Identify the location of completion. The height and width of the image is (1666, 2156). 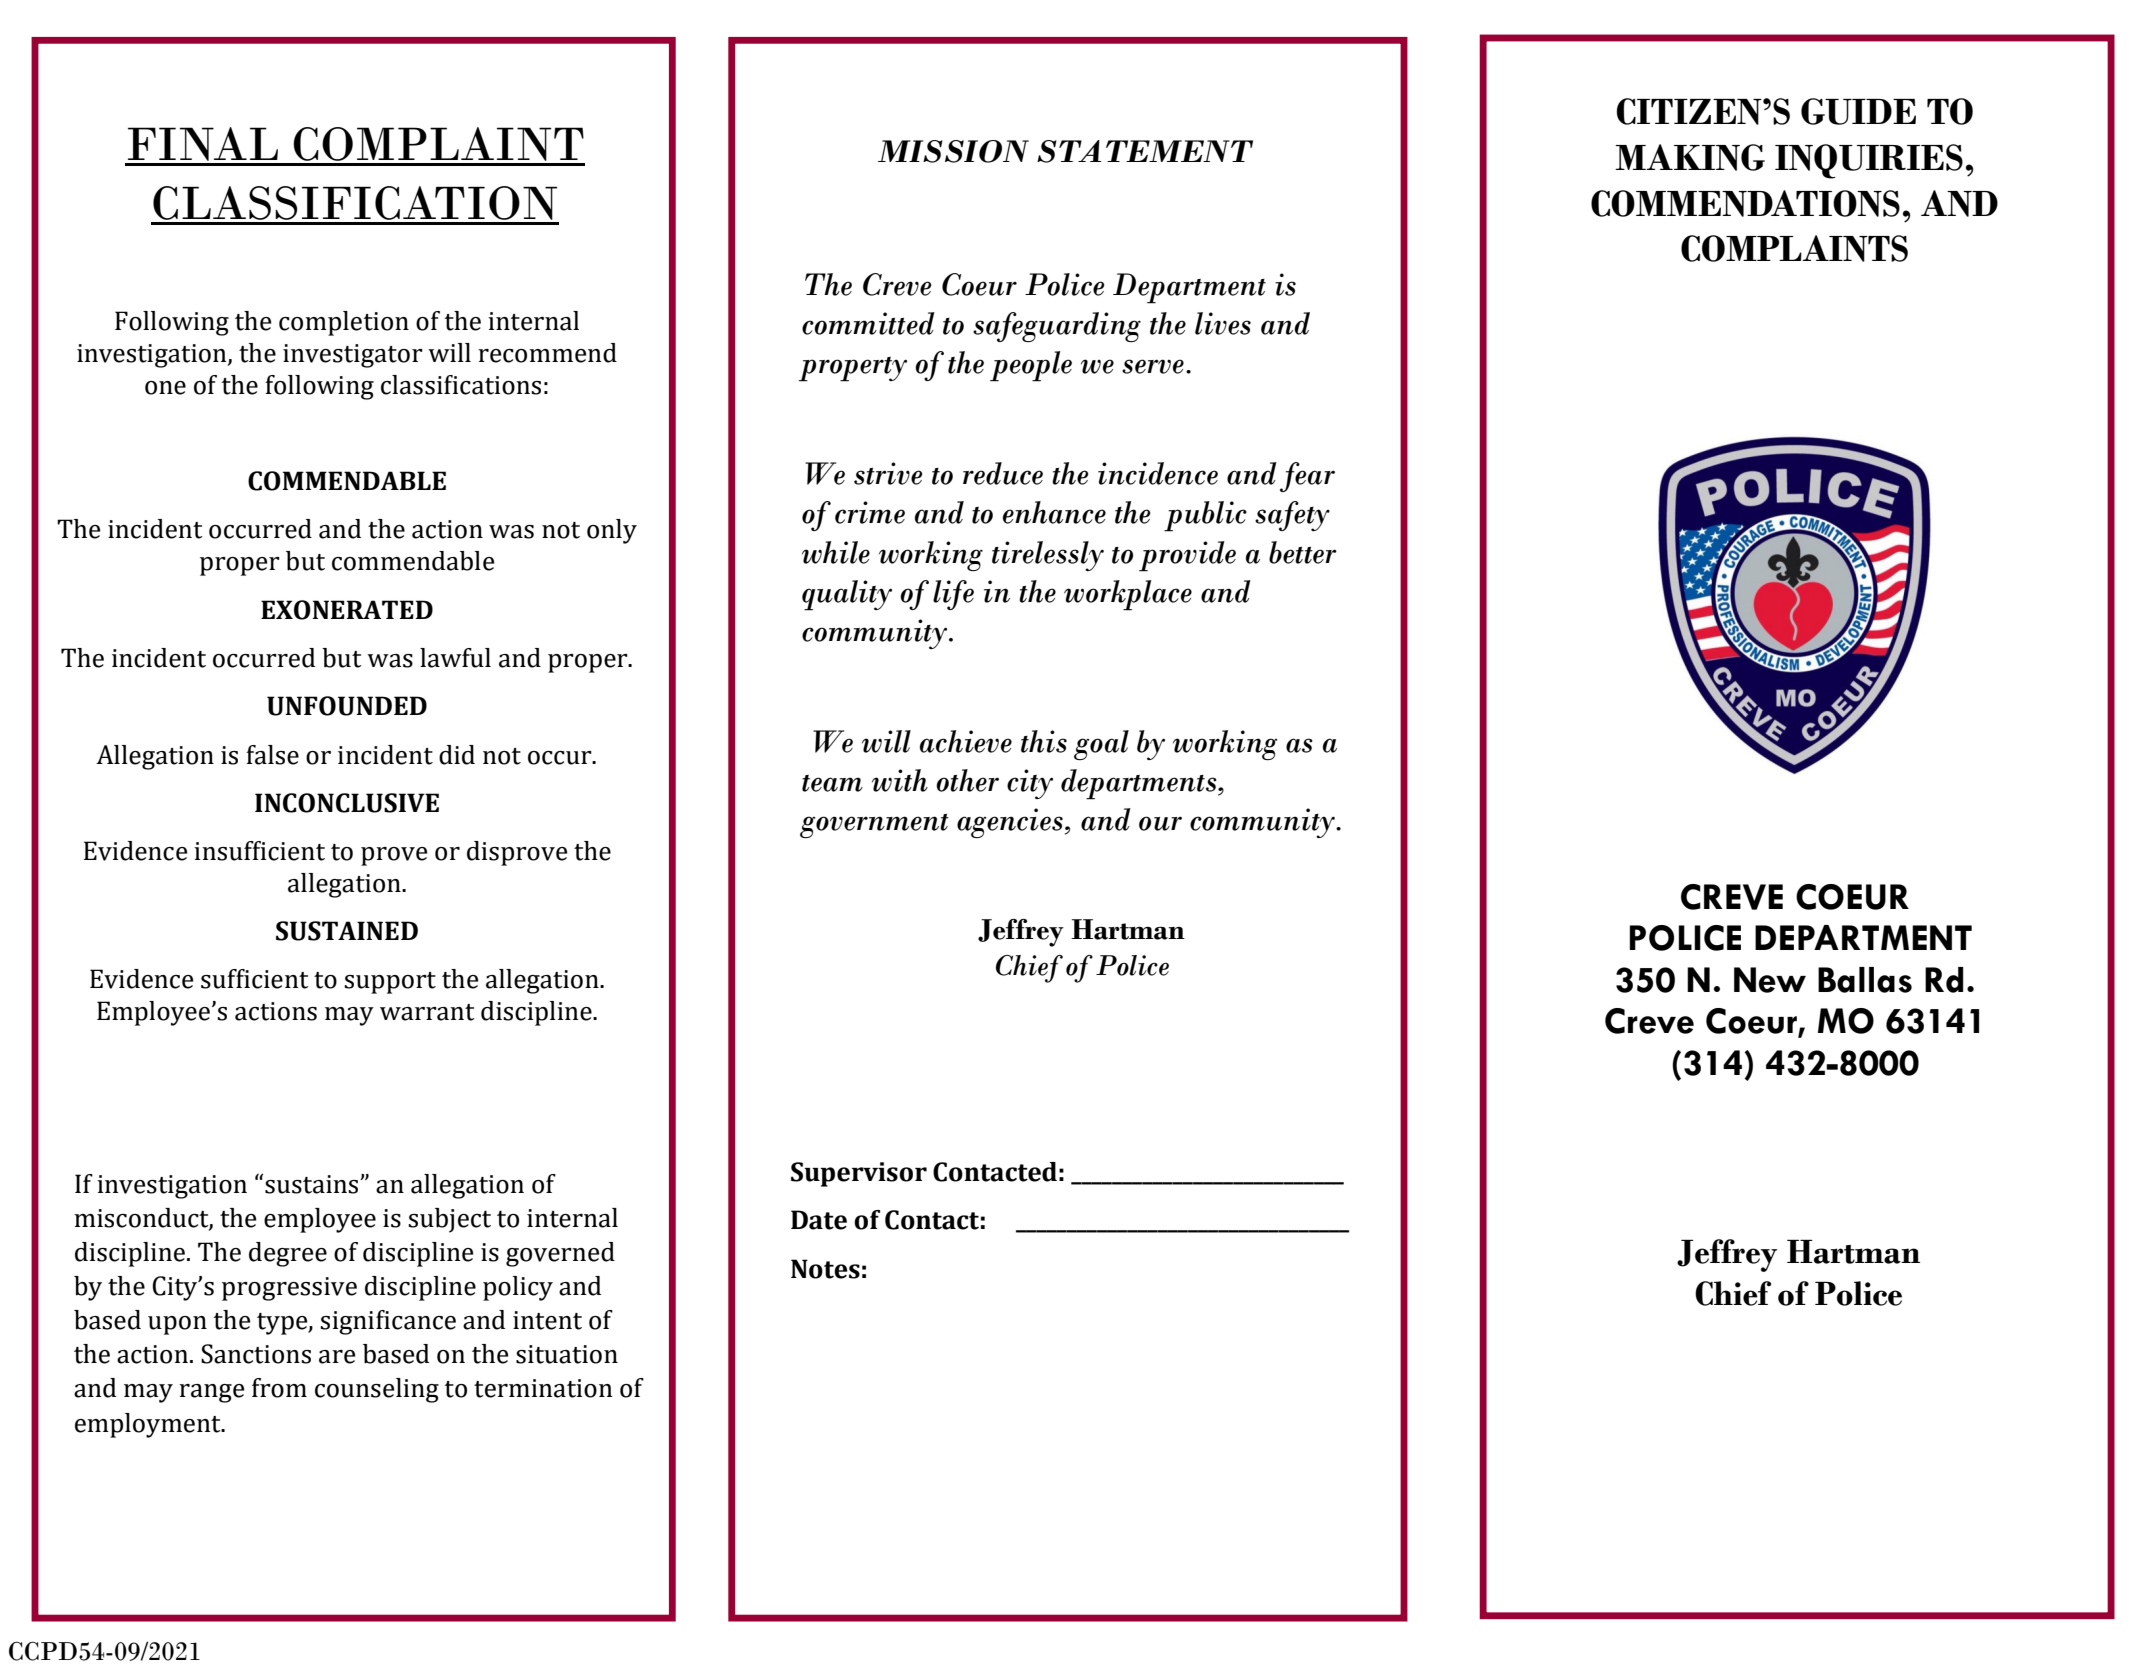
(344, 323).
